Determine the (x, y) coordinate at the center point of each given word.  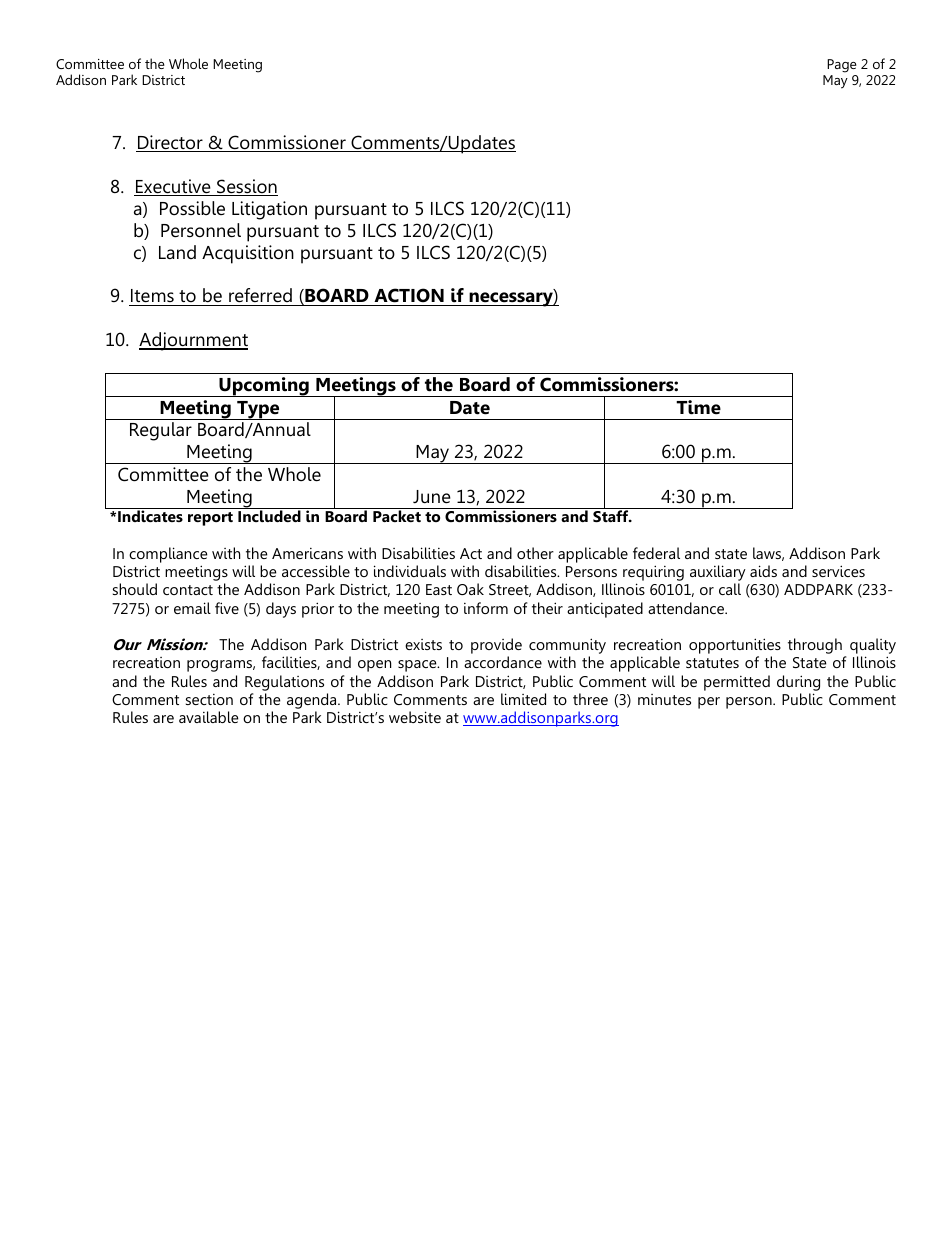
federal (656, 553)
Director (170, 143)
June (432, 497)
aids (763, 571)
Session (246, 187)
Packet (397, 516)
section (209, 699)
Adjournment (193, 341)
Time (698, 407)
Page (842, 66)
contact (188, 590)
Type (258, 410)
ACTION (409, 297)
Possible (192, 208)
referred (260, 297)
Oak (470, 589)
